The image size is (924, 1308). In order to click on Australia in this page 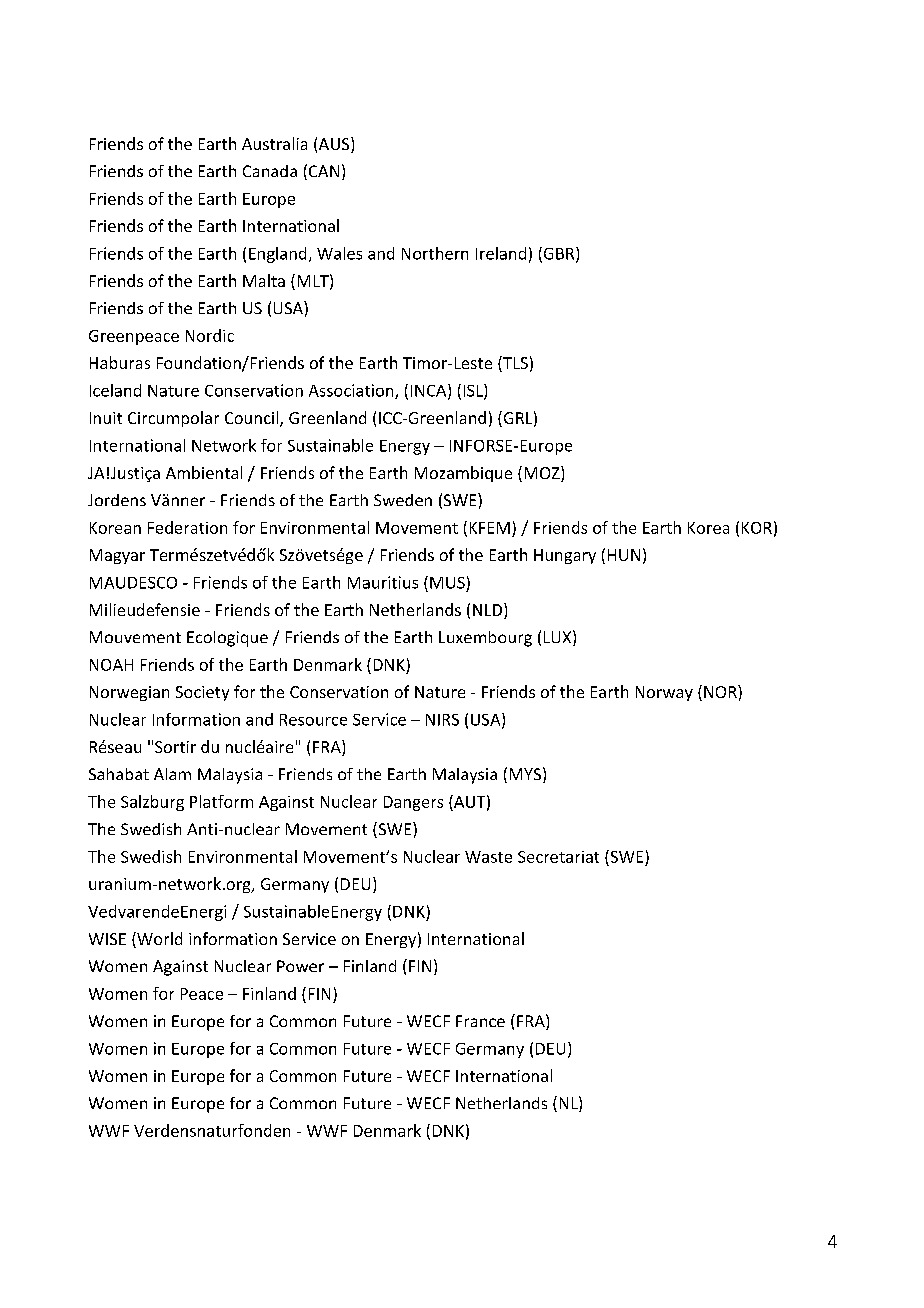, I will do `click(274, 143)`.
